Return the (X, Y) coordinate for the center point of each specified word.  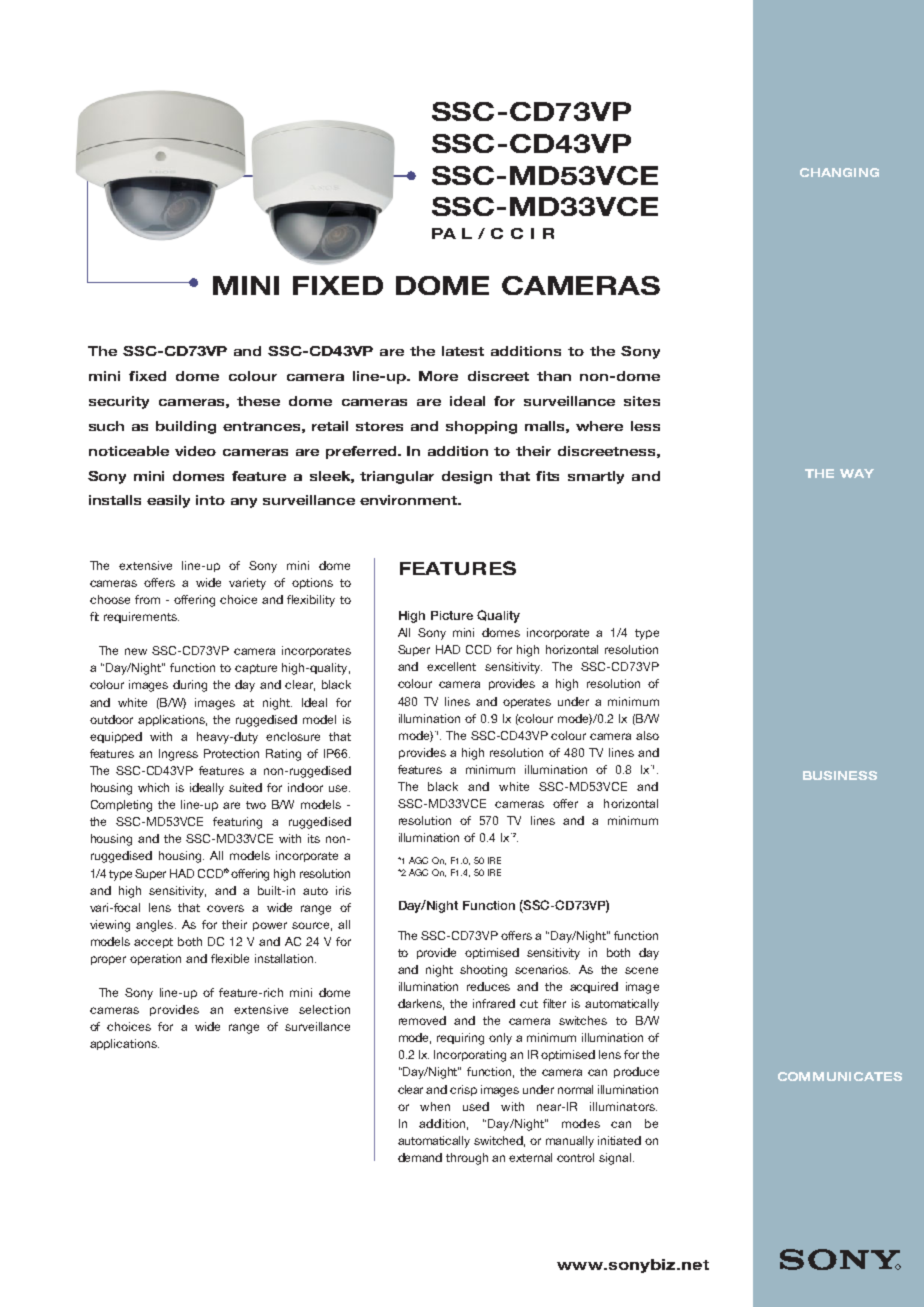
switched (499, 1141)
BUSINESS (840, 775)
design (467, 477)
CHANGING (839, 172)
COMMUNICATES (840, 1076)
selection (324, 1009)
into (210, 500)
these (258, 401)
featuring (237, 823)
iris (343, 890)
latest (463, 351)
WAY (857, 473)
